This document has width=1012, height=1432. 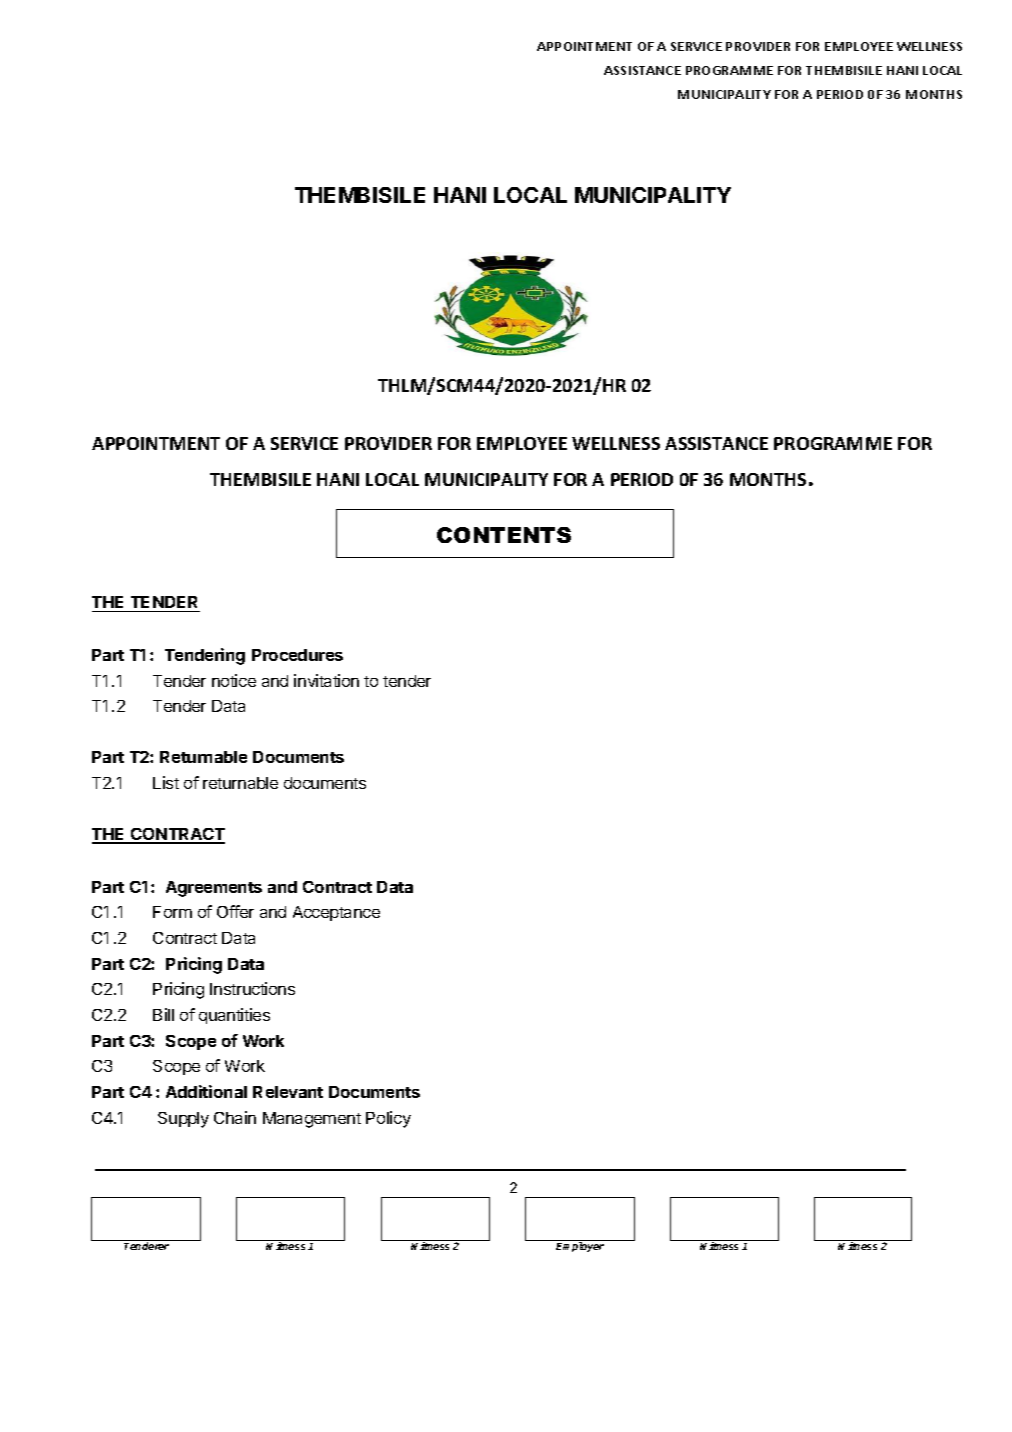 What do you see at coordinates (504, 535) in the document?
I see `CONTENTS` at bounding box center [504, 535].
